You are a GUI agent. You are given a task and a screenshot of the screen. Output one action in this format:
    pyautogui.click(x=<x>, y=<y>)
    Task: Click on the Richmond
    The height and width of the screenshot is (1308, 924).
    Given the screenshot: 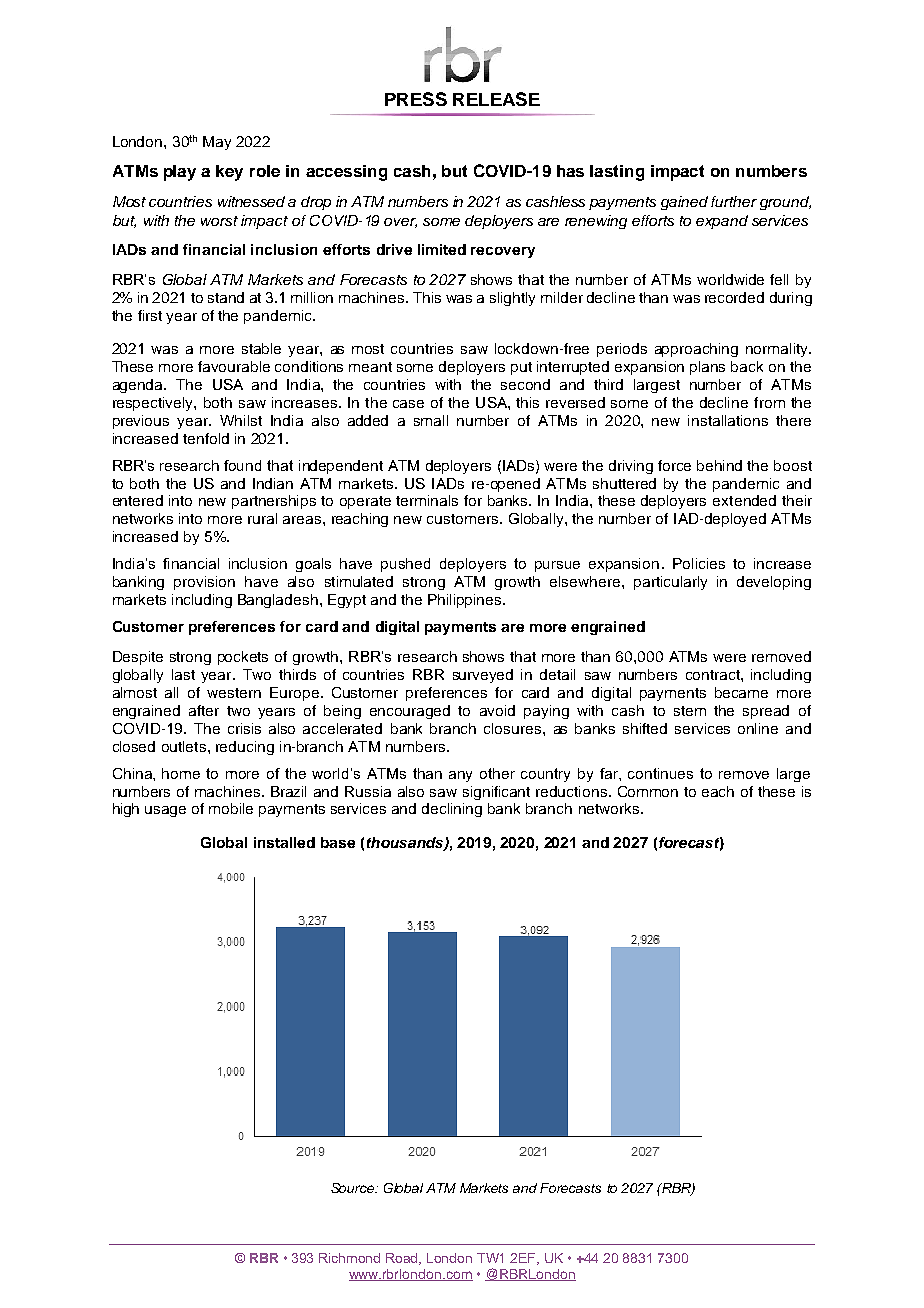 What is the action you would take?
    pyautogui.click(x=349, y=1258)
